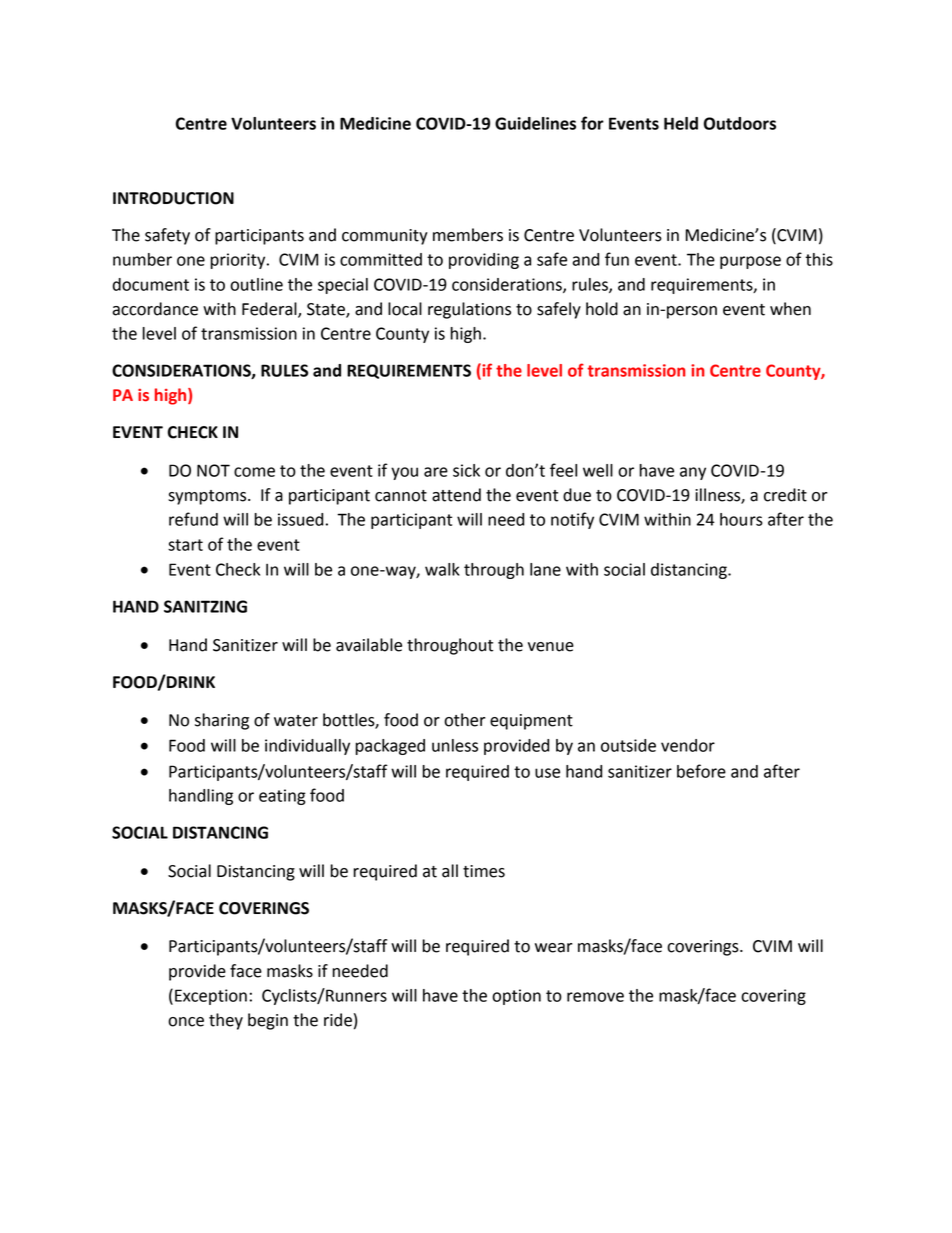 Image resolution: width=952 pixels, height=1233 pixels. Describe the element at coordinates (693, 473) in the screenshot. I see `any` at that location.
